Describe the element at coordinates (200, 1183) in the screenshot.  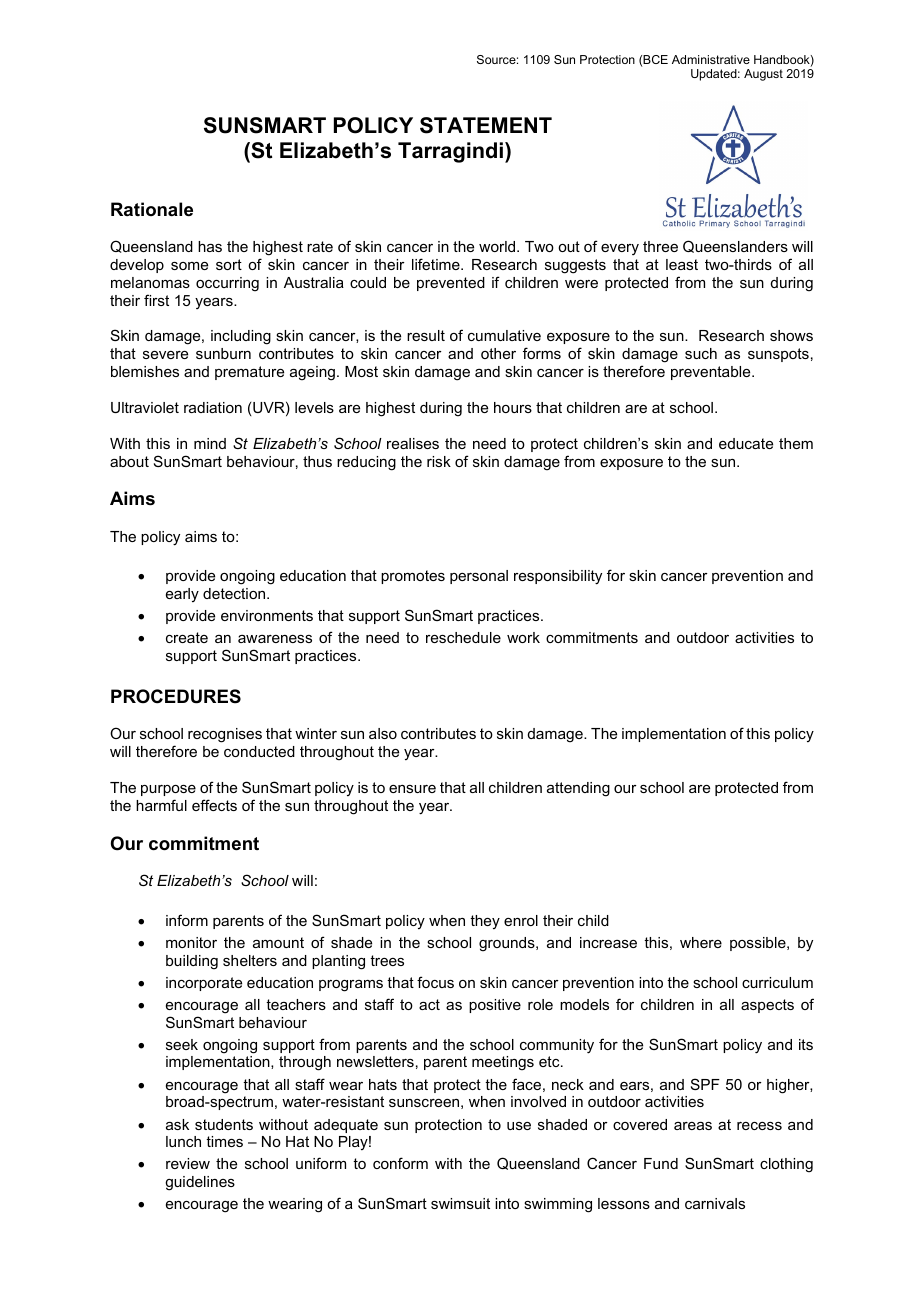
I see `guidelines` at that location.
